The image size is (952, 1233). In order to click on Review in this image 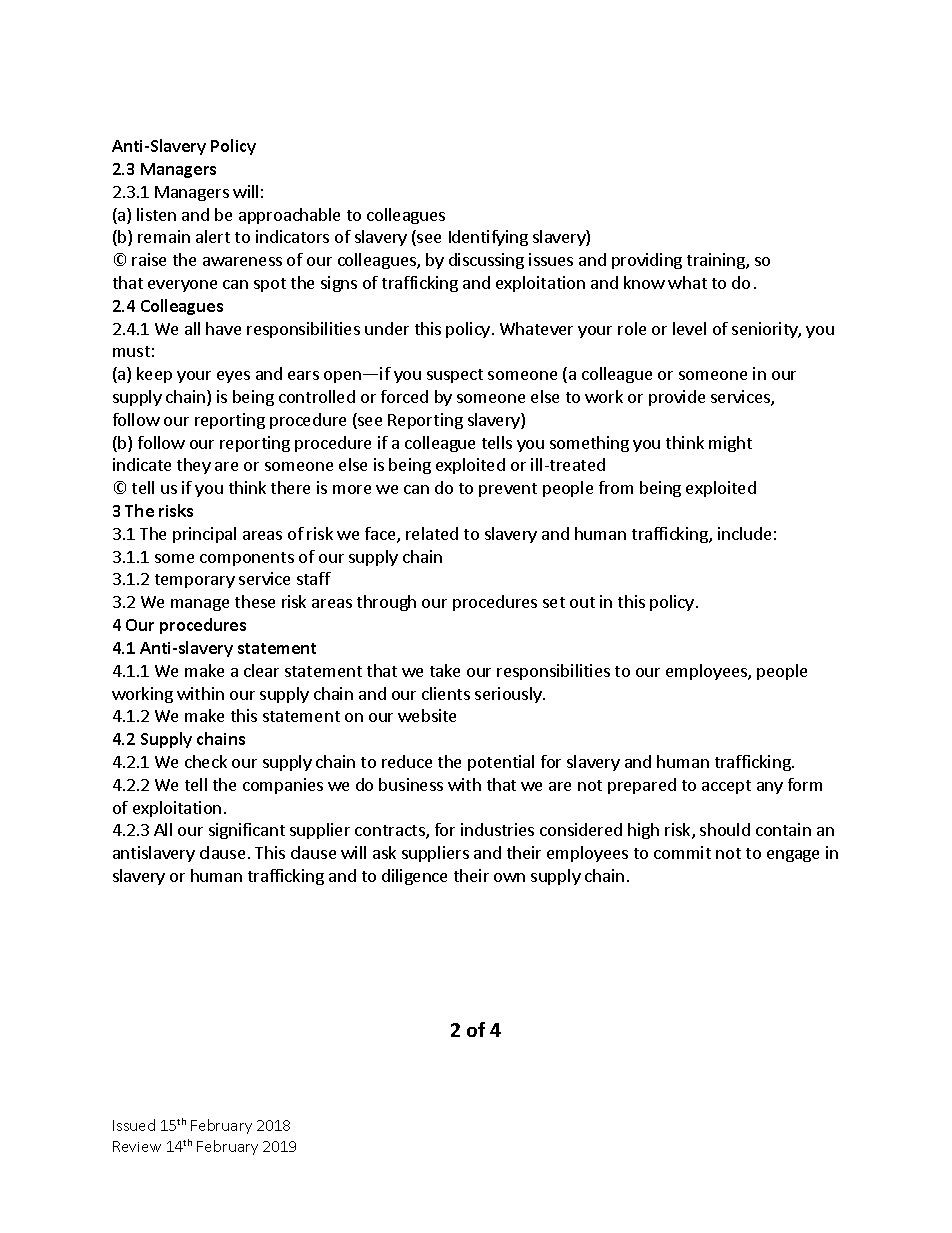, I will do `click(137, 1146)`.
